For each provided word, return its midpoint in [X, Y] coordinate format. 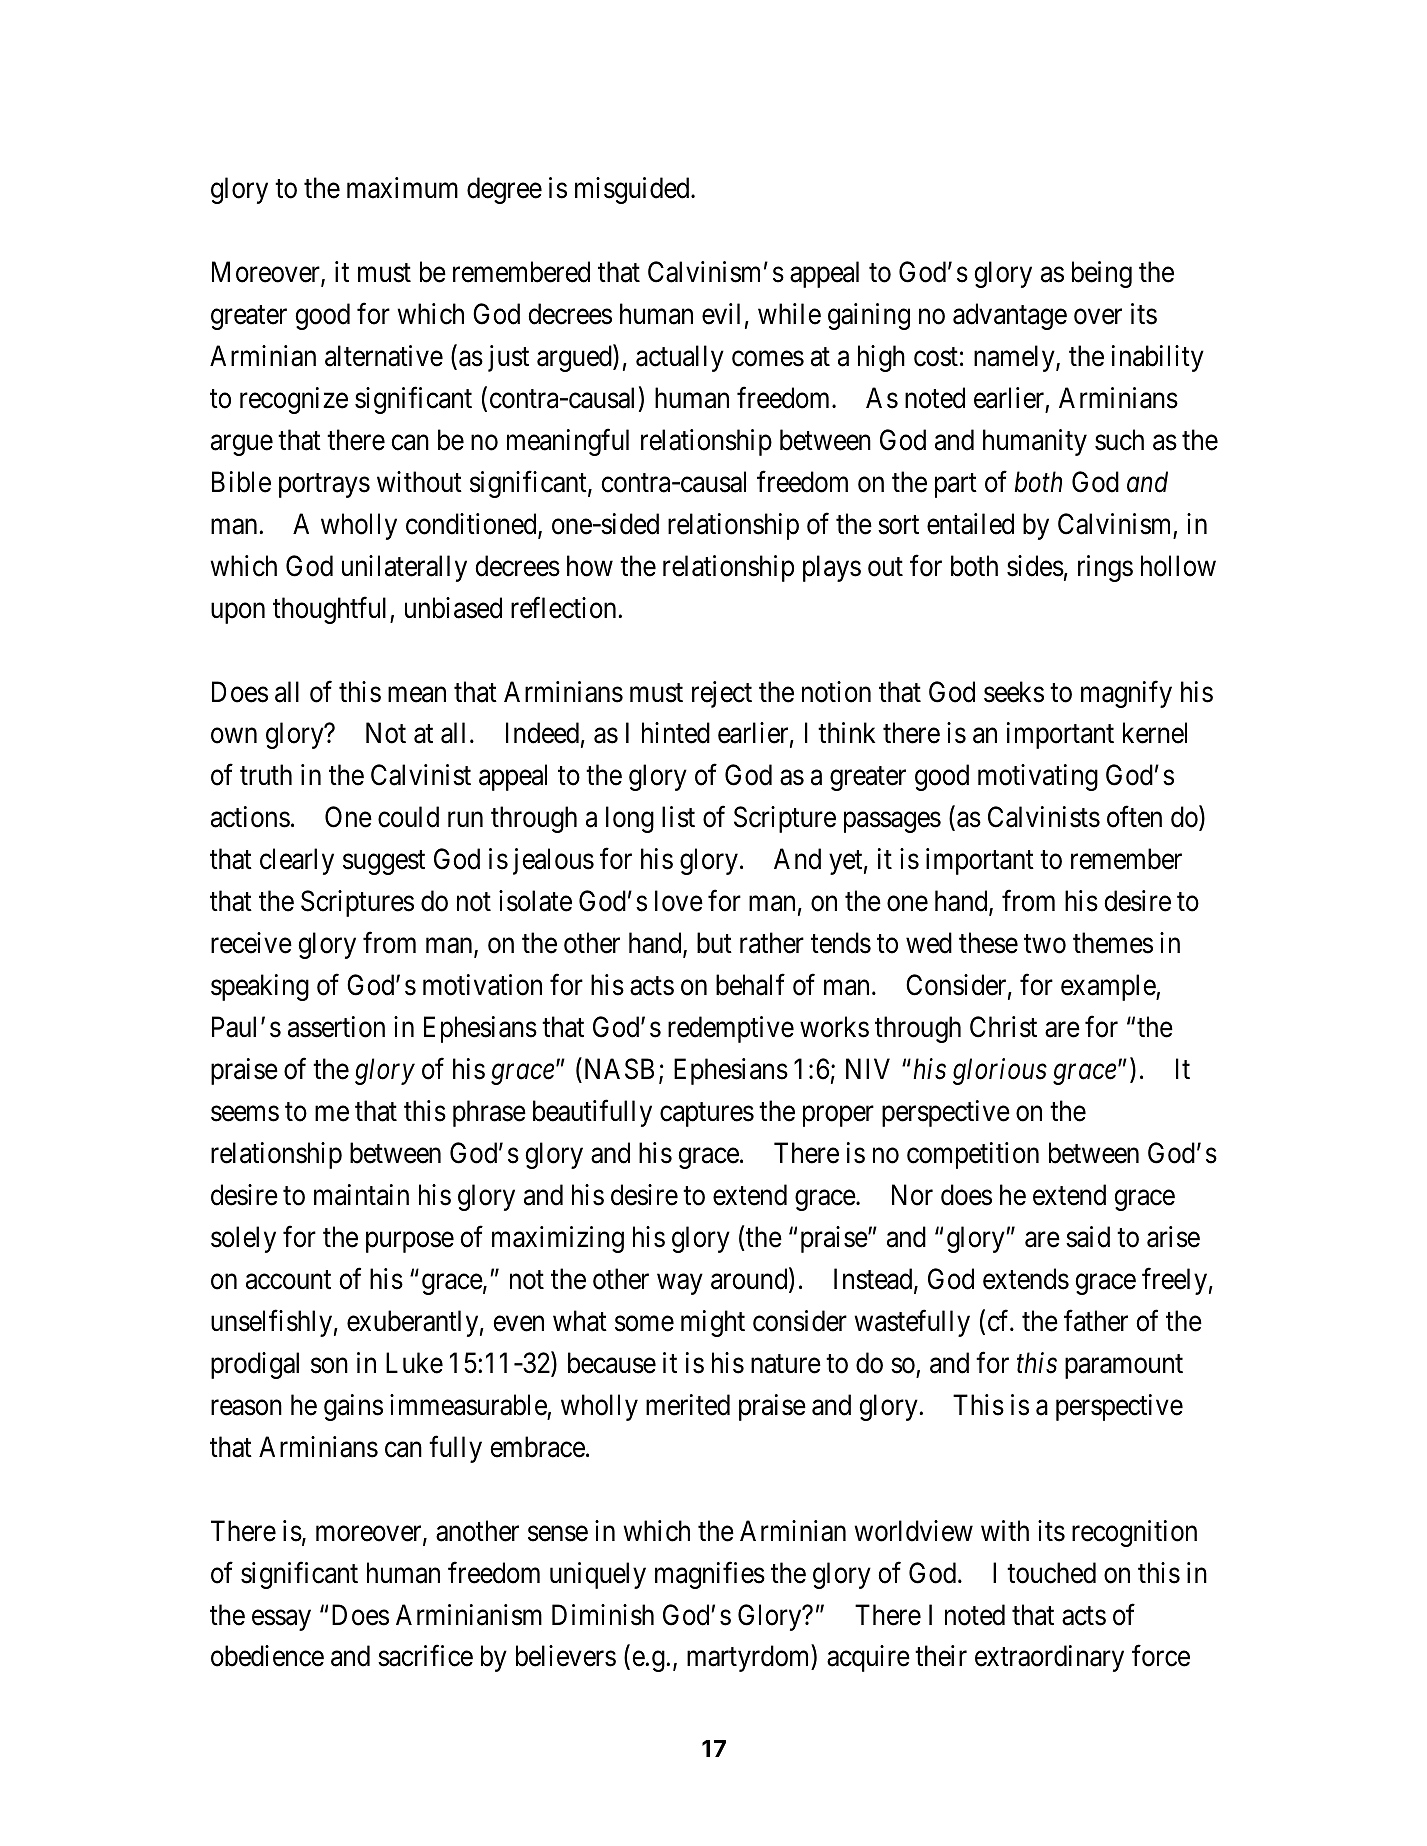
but [714, 943]
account [288, 1280]
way [680, 1284]
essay [281, 1620]
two [1045, 944]
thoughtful [332, 610]
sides [1035, 566]
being [1102, 274]
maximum [402, 188]
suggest [384, 863]
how [590, 566]
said [1088, 1237]
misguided [633, 190]
